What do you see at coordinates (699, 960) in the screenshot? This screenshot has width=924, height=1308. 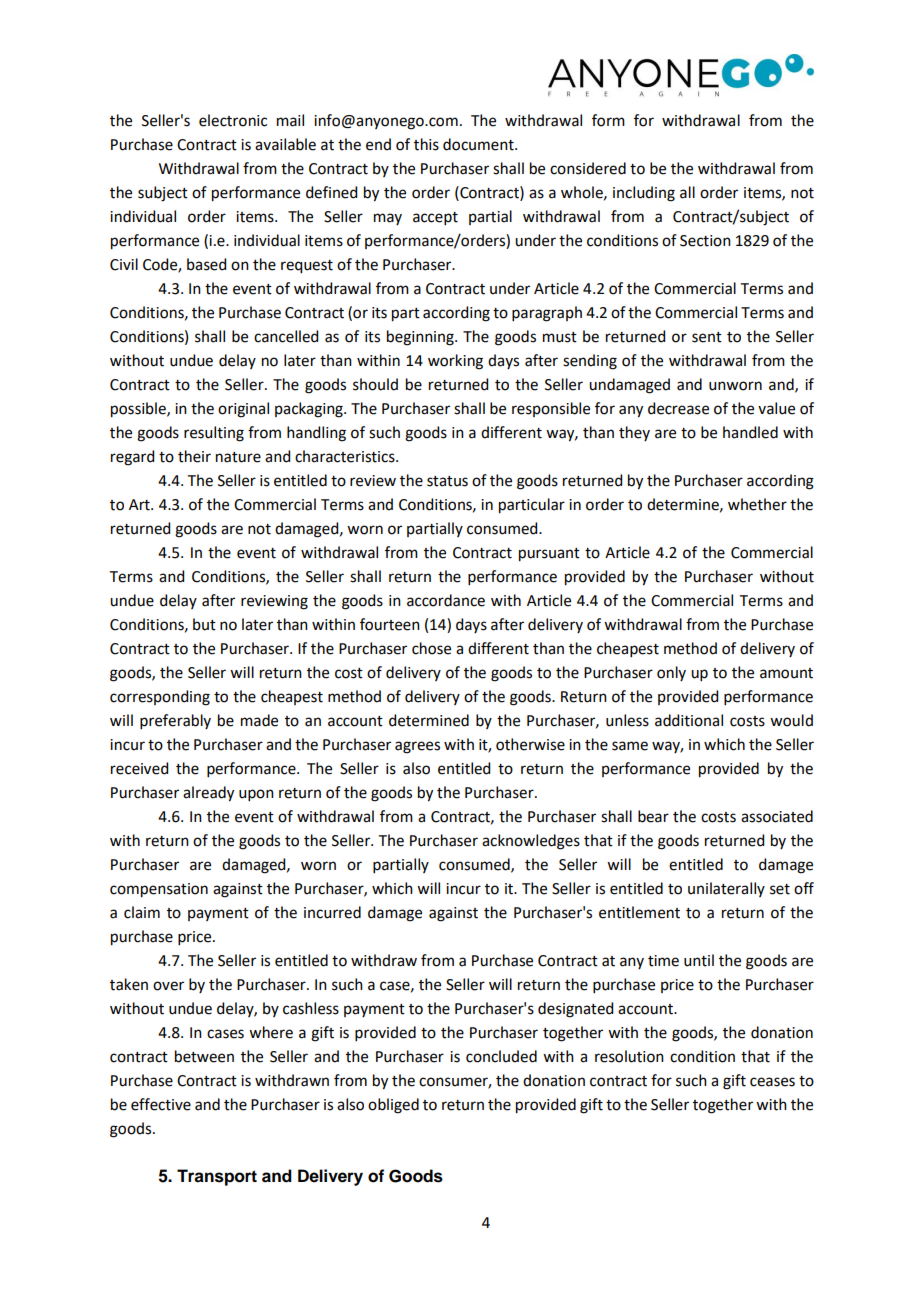 I see `until` at bounding box center [699, 960].
